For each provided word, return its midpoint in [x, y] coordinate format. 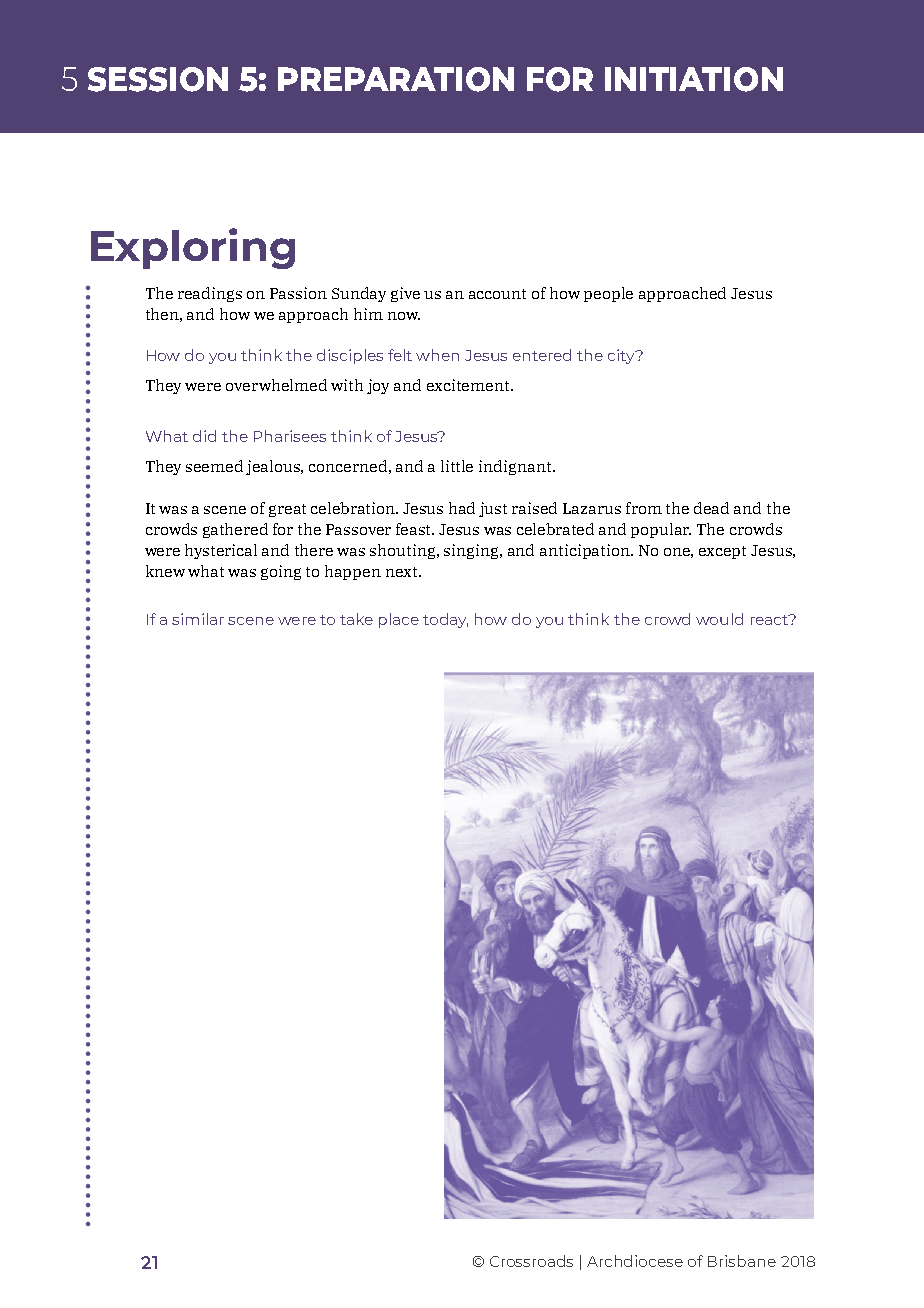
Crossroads [531, 1261]
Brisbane [742, 1261]
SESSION [158, 79]
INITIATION [694, 79]
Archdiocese [635, 1261]
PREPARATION [396, 79]
